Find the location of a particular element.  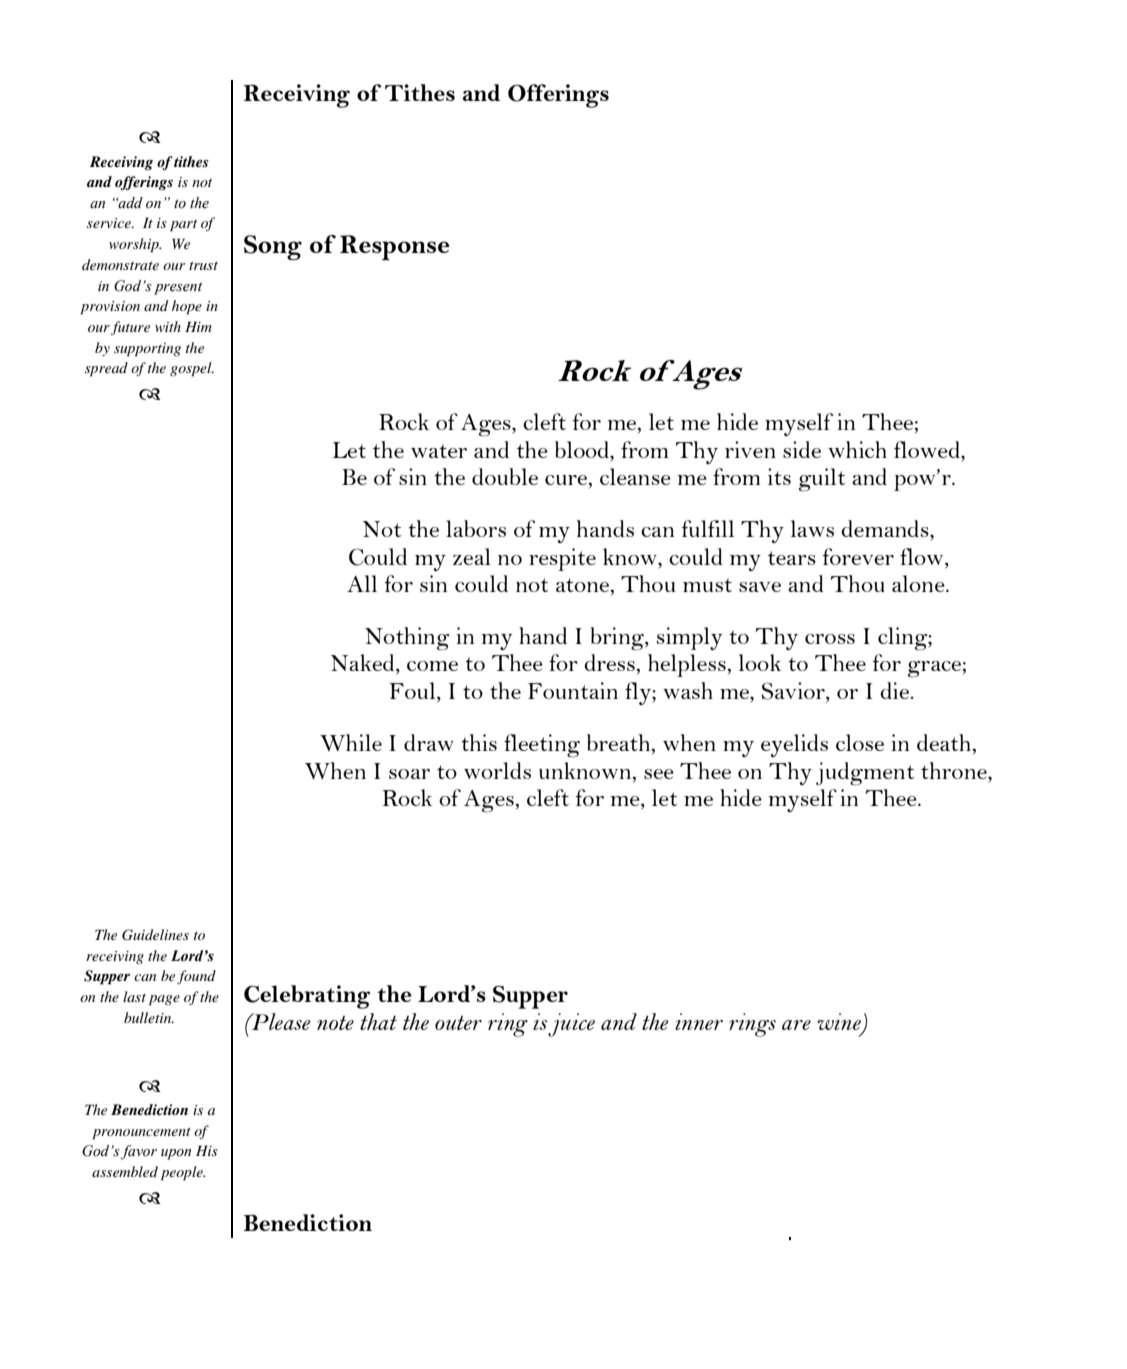

Guidelines is located at coordinates (155, 935).
